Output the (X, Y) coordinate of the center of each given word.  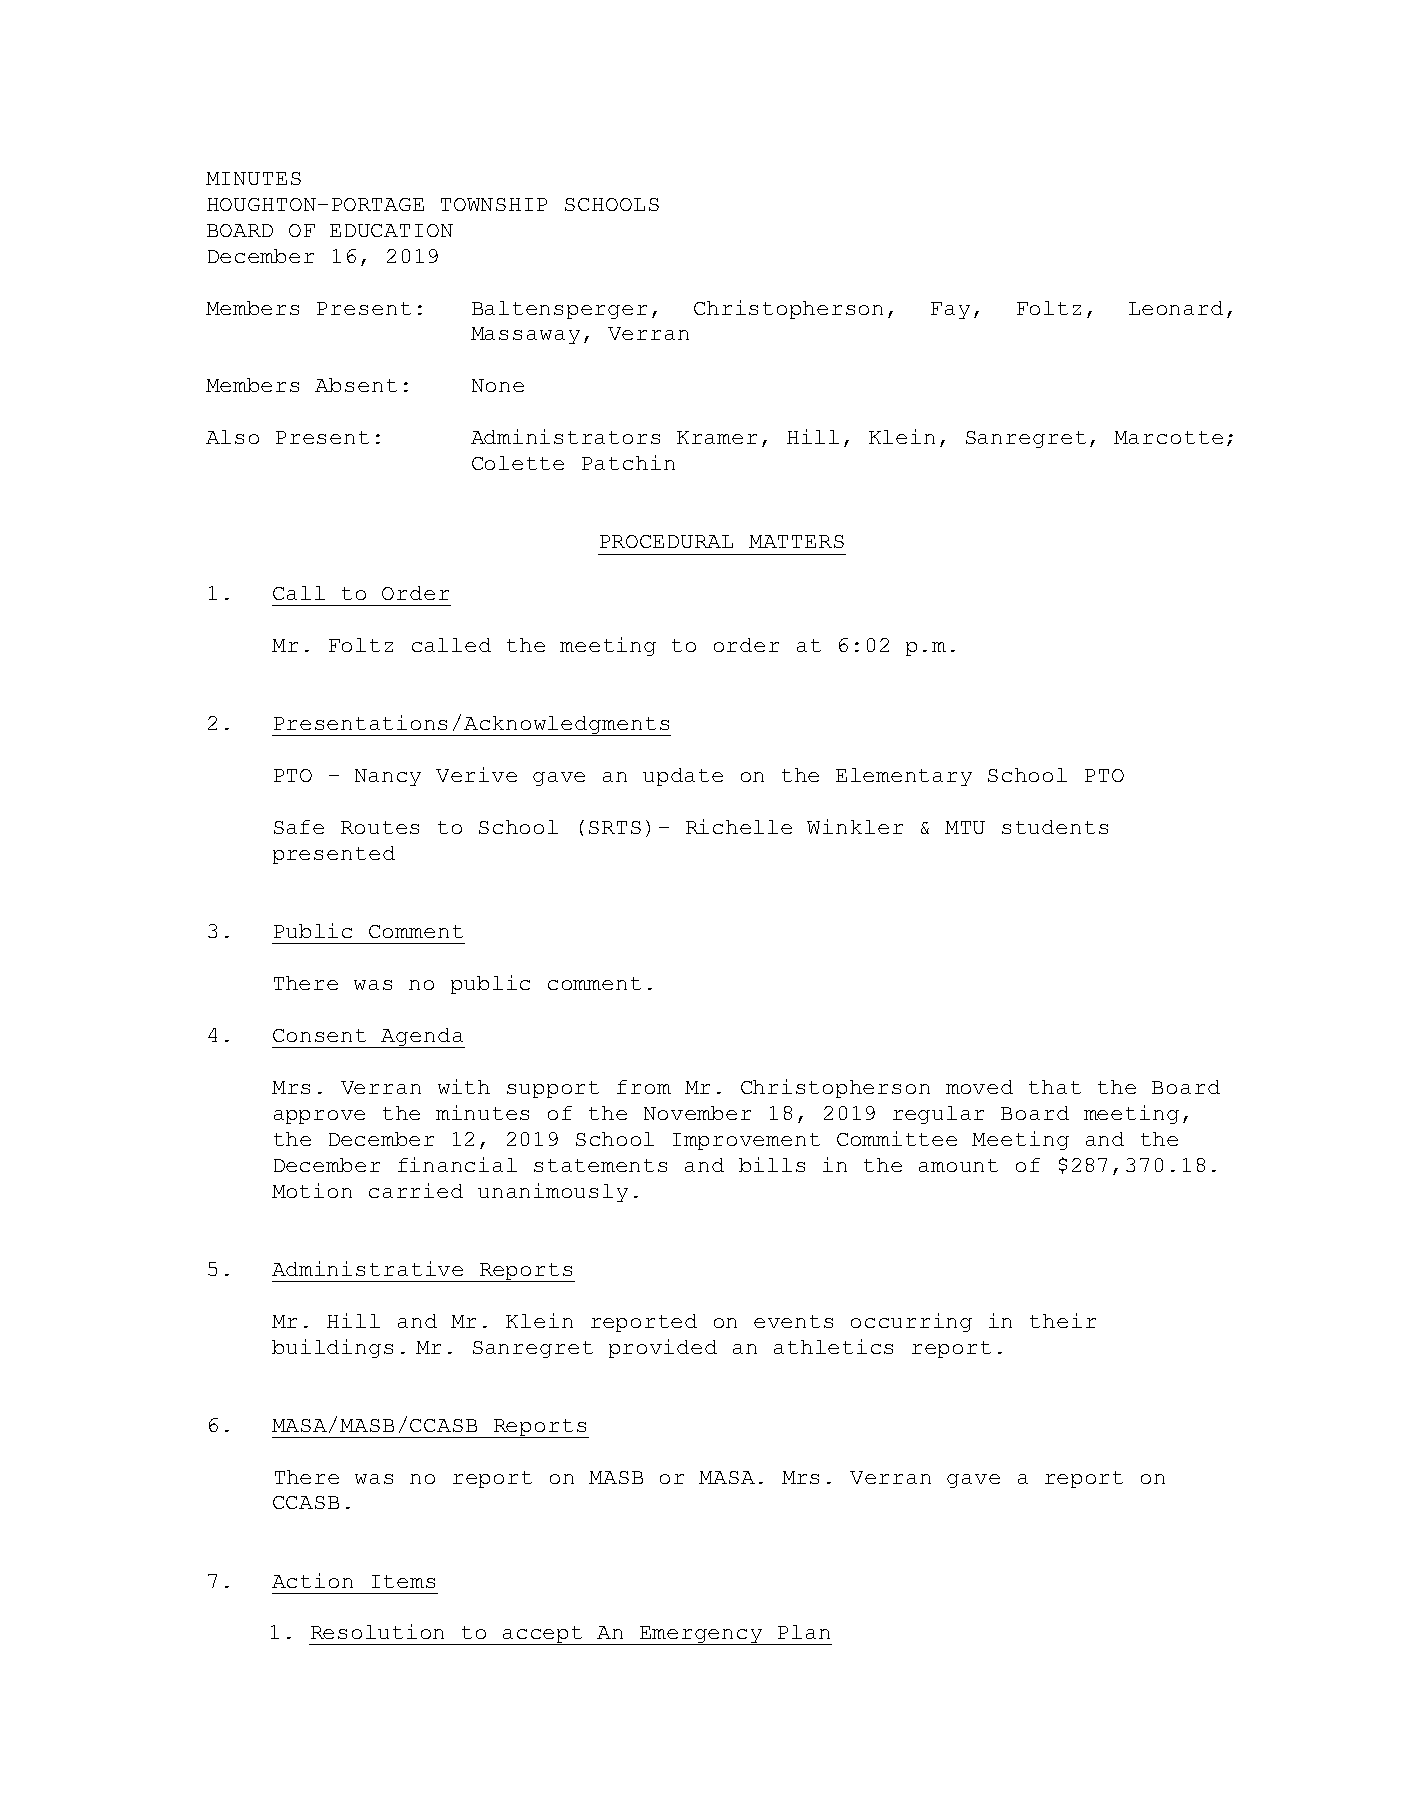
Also (232, 437)
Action (312, 1580)
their (1063, 1320)
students (1055, 827)
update (683, 777)
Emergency (701, 1635)
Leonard (1176, 308)
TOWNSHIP (494, 204)
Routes (380, 827)
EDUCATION (391, 230)
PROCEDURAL (666, 541)
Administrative (367, 1268)
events (793, 1321)
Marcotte (1168, 437)
